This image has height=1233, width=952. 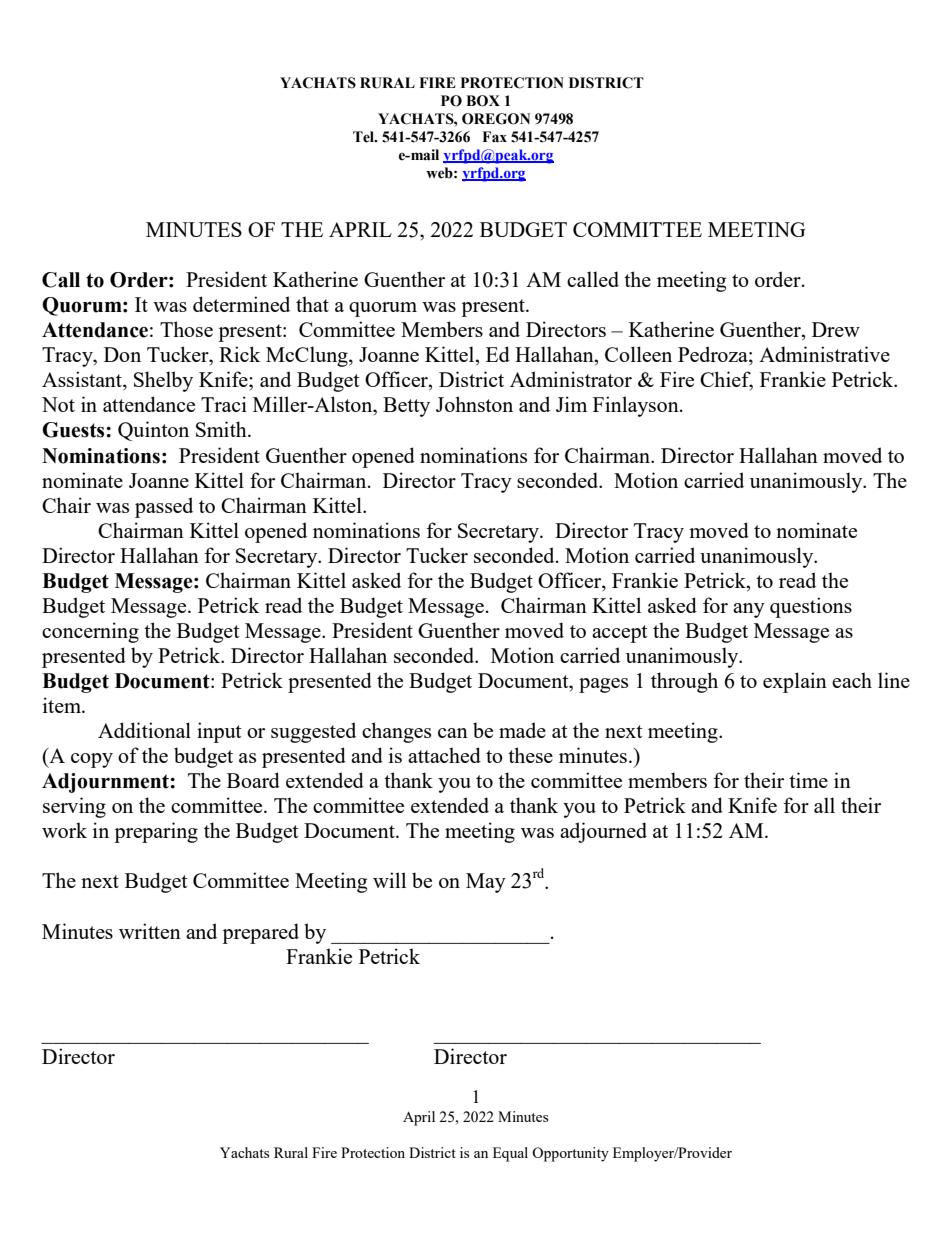 What do you see at coordinates (241, 304) in the image?
I see `determined` at bounding box center [241, 304].
